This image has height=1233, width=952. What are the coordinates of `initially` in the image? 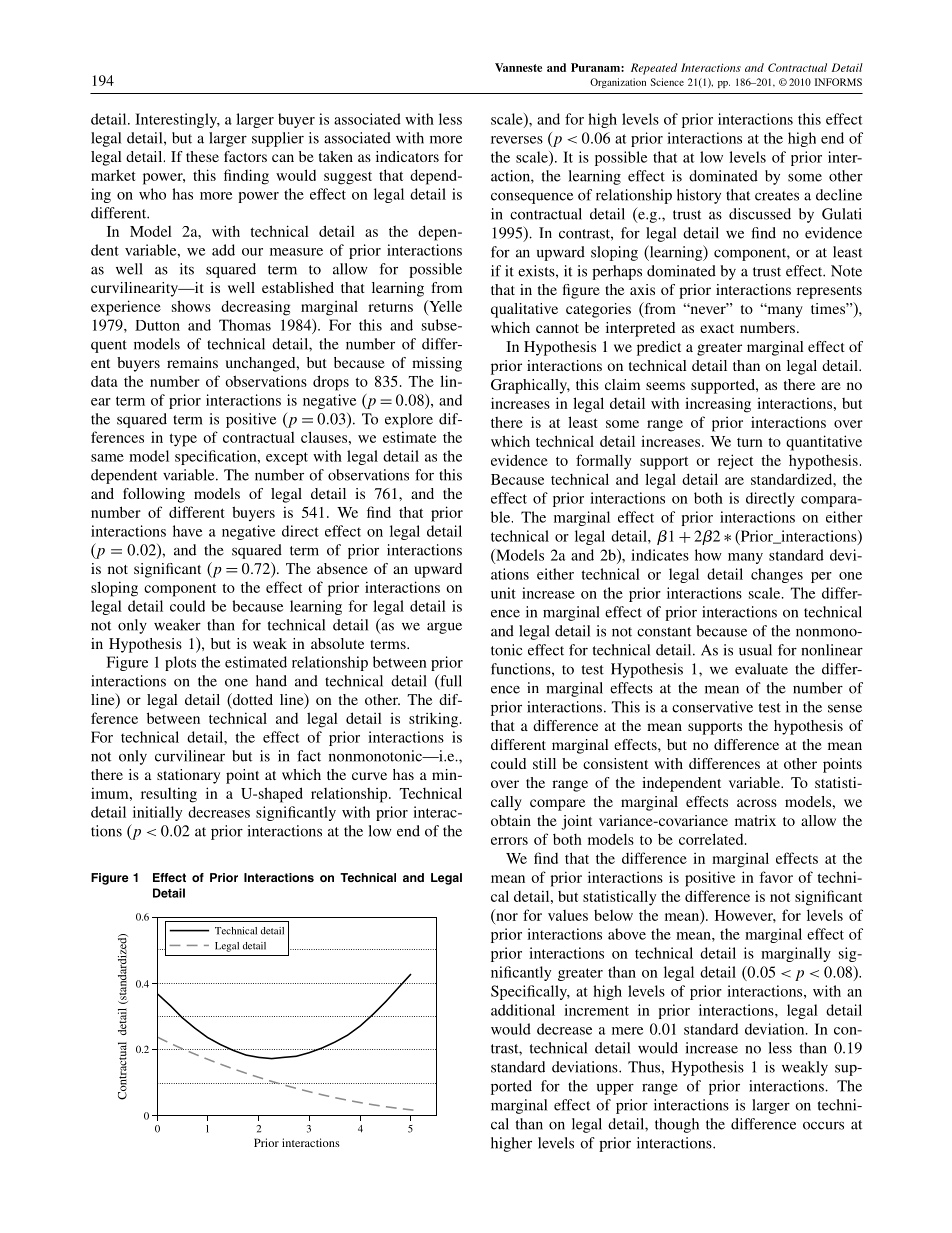 It's located at (157, 813).
